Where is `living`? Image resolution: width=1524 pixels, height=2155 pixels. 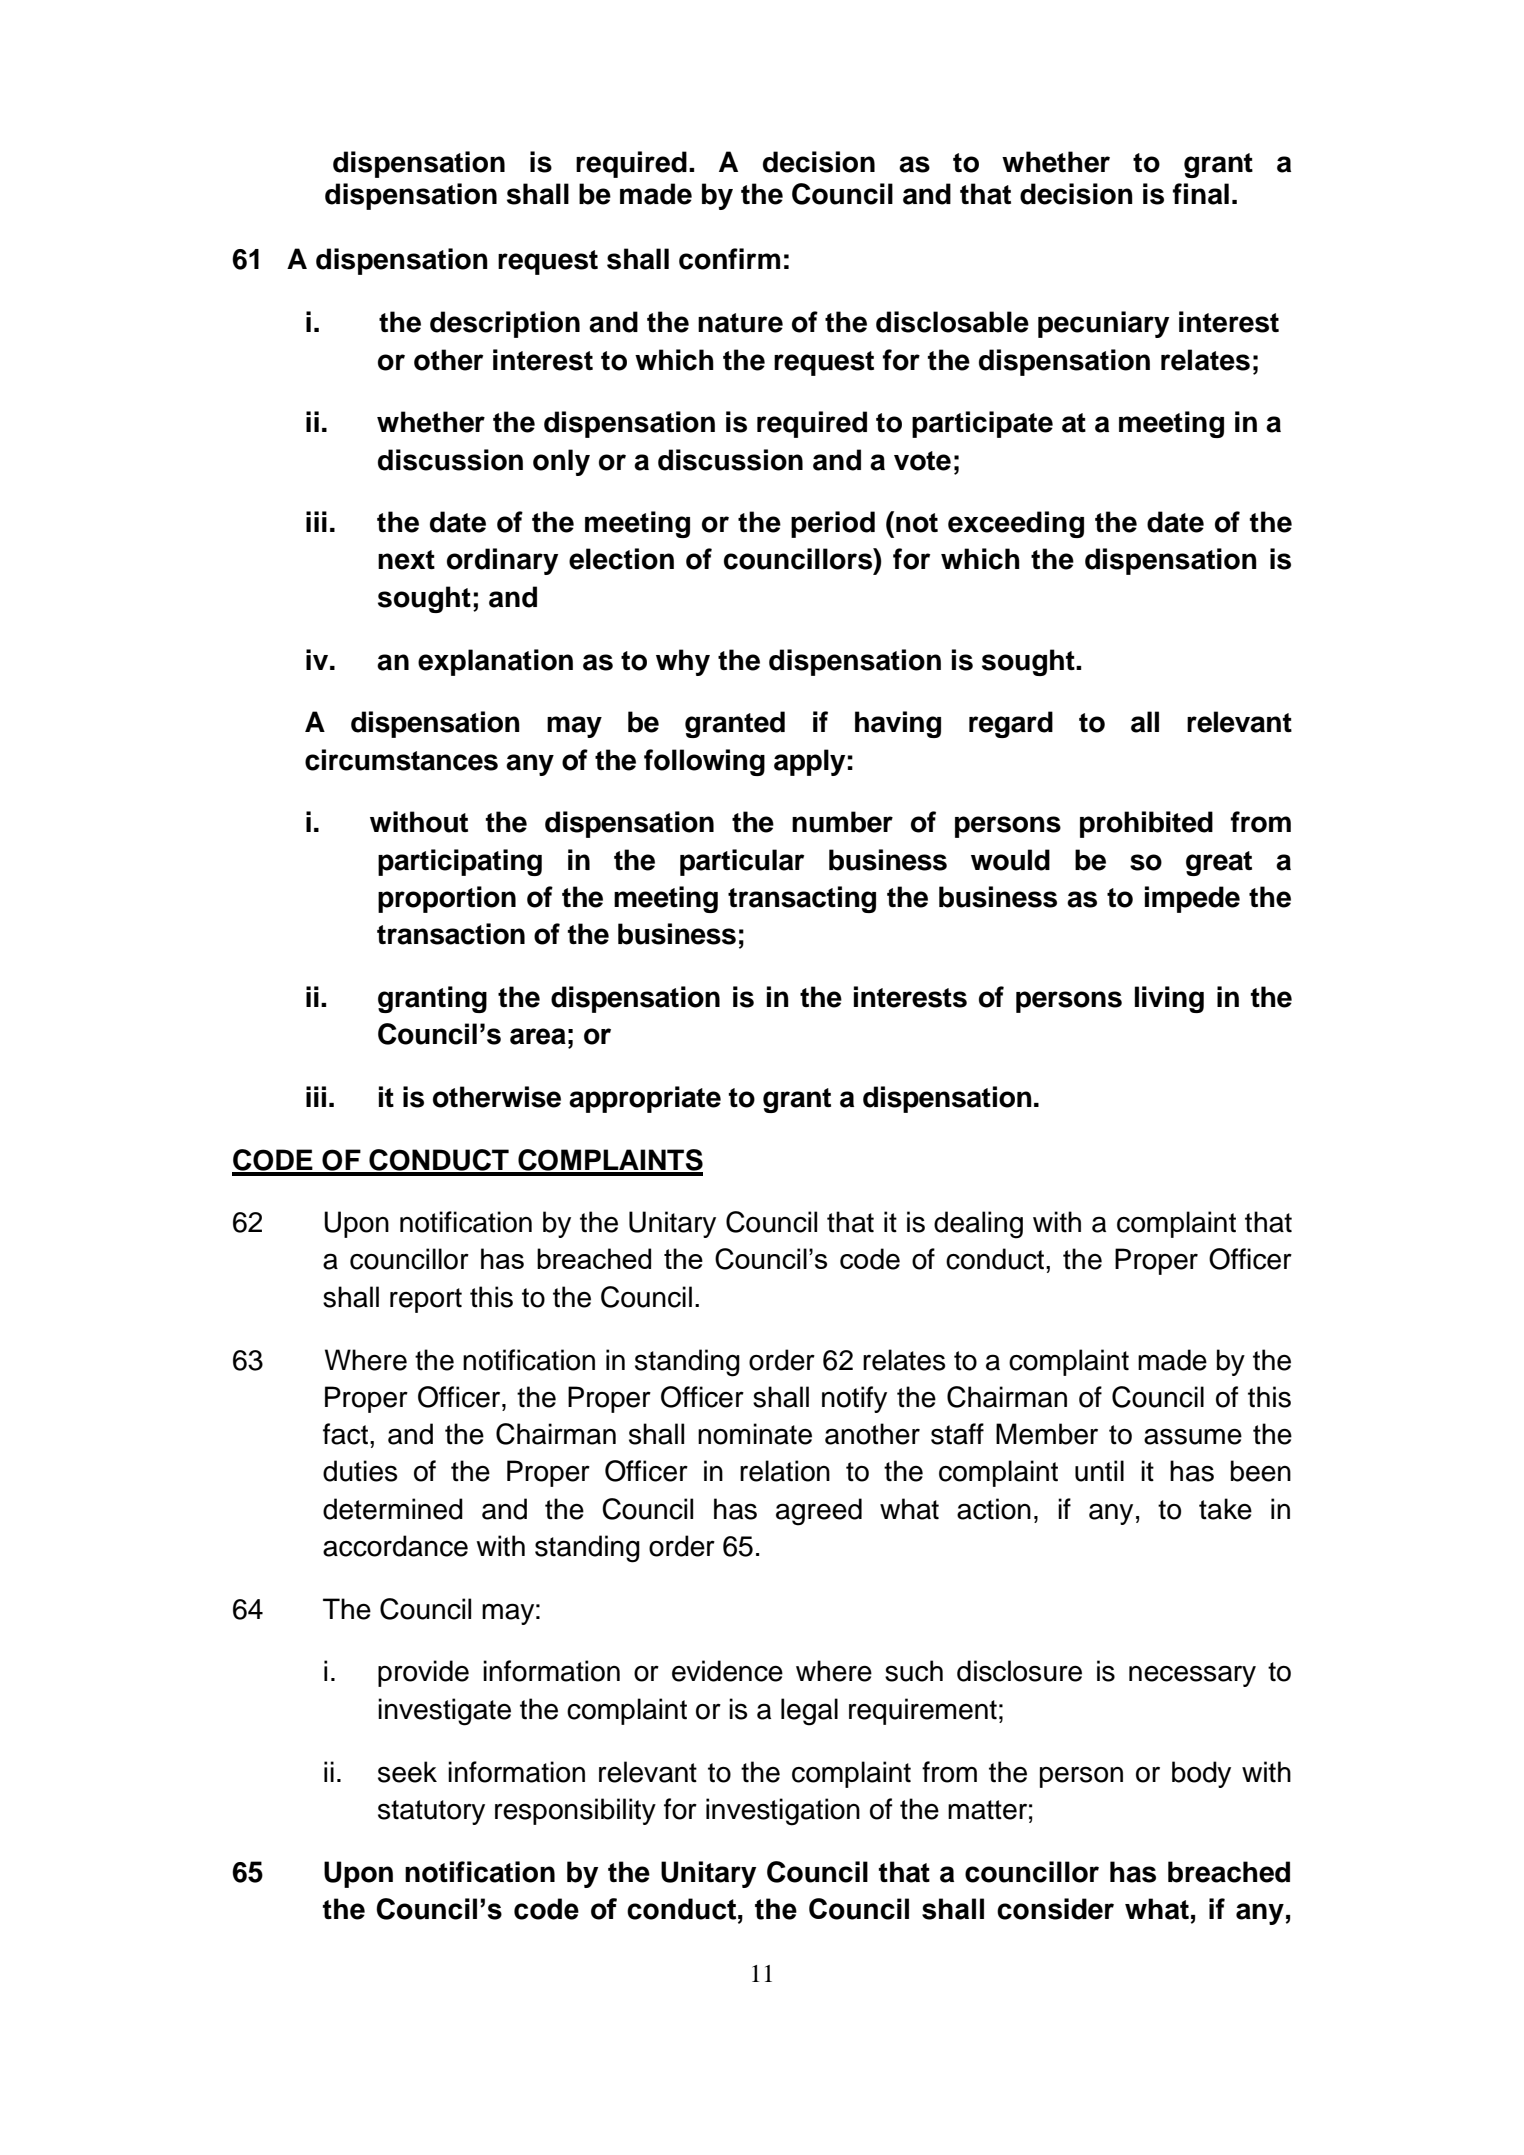 living is located at coordinates (1169, 999).
